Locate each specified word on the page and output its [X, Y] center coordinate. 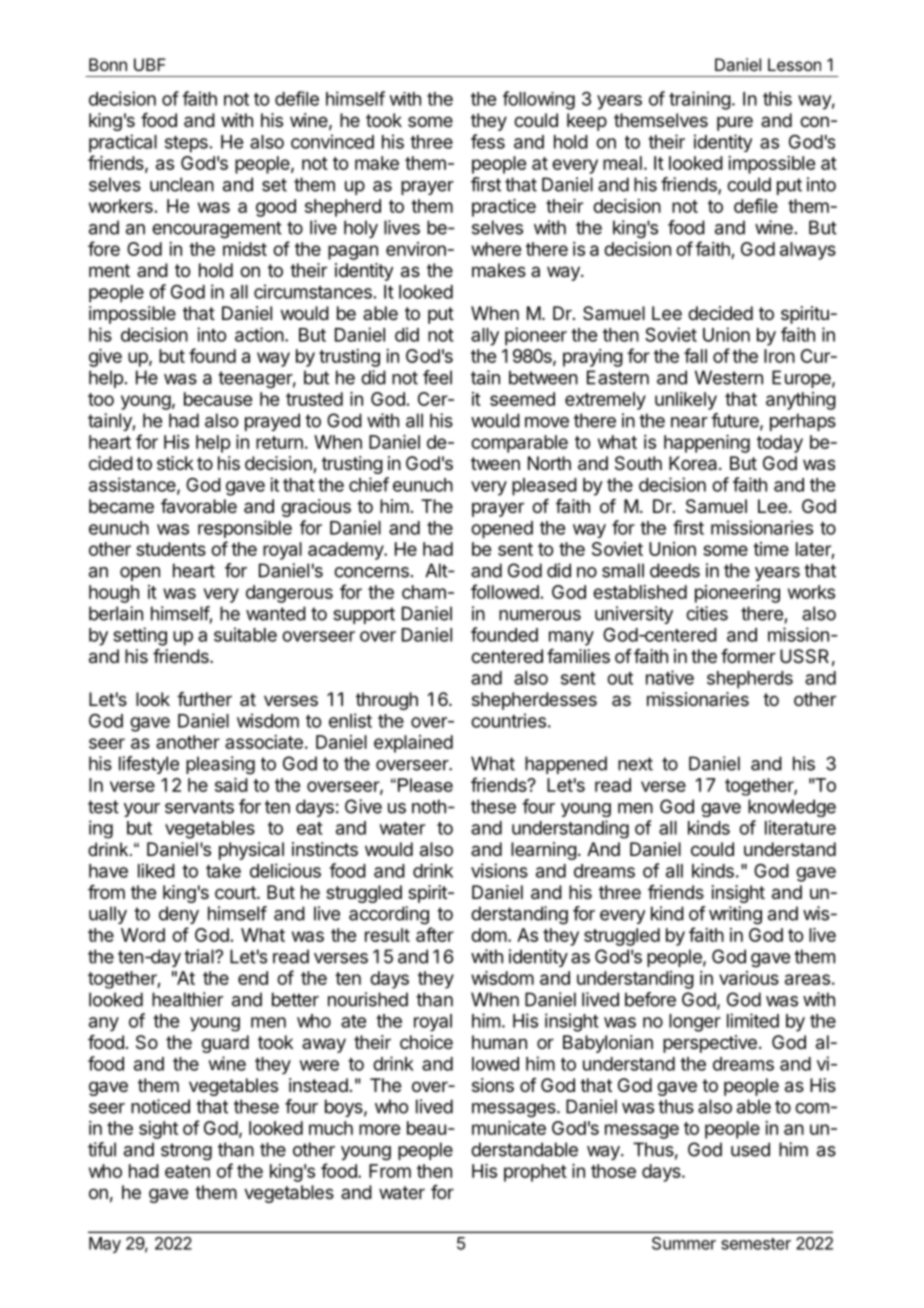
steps [186, 144]
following [539, 100]
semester [756, 1244]
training [700, 100]
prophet [535, 1173]
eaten [187, 1171]
